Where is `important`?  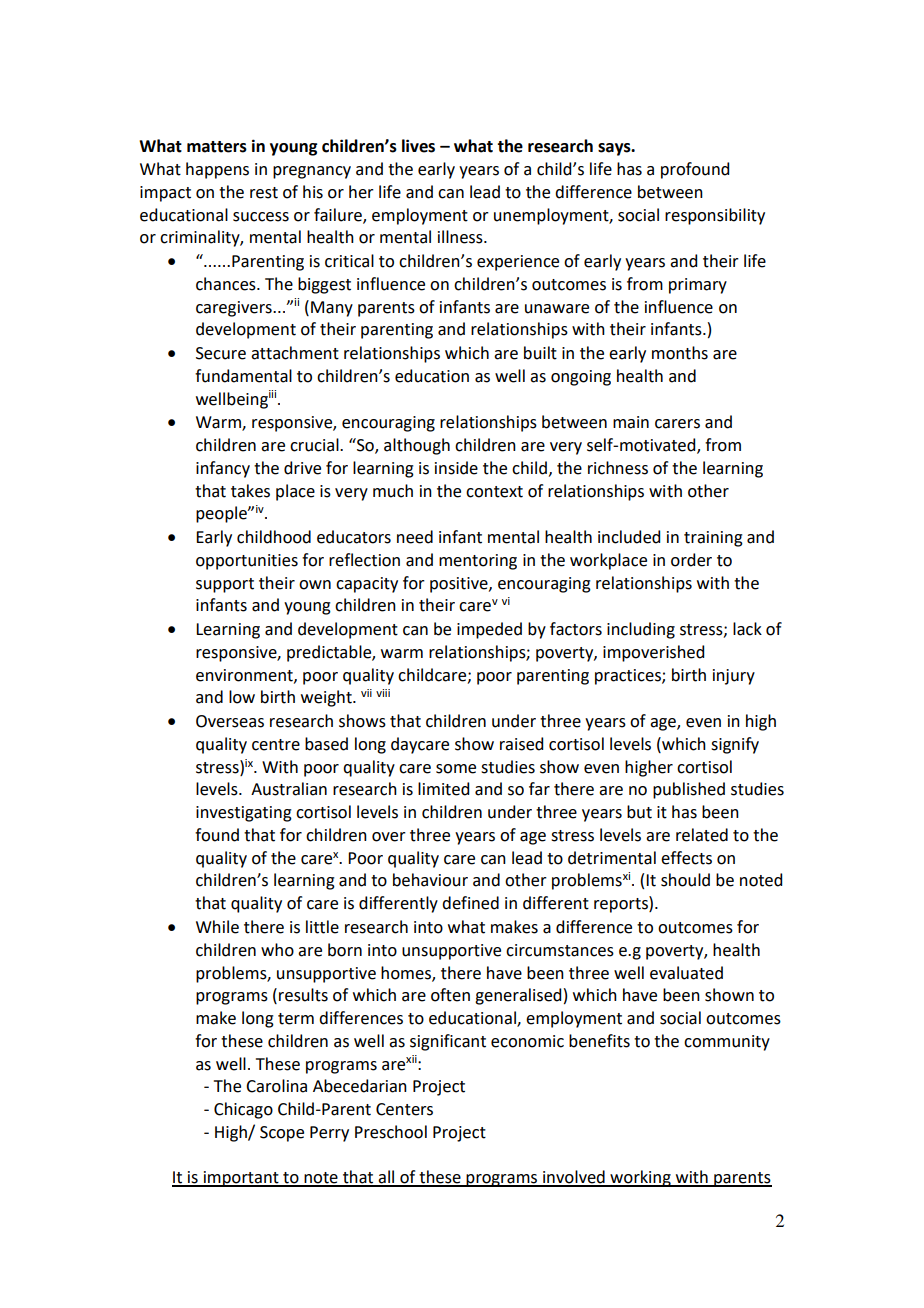
important is located at coordinates (241, 1179).
